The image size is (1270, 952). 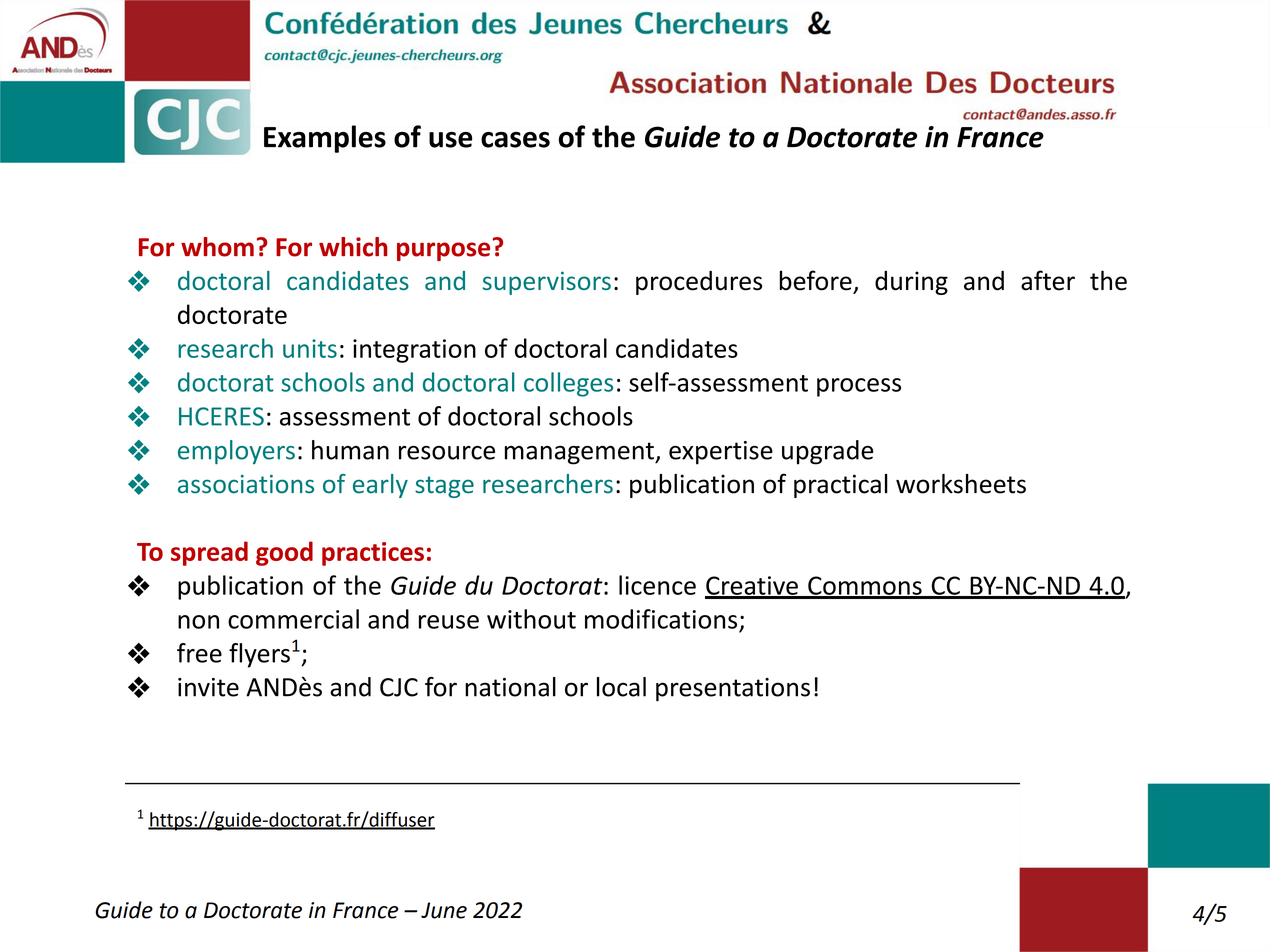 I want to click on cases, so click(x=515, y=140).
